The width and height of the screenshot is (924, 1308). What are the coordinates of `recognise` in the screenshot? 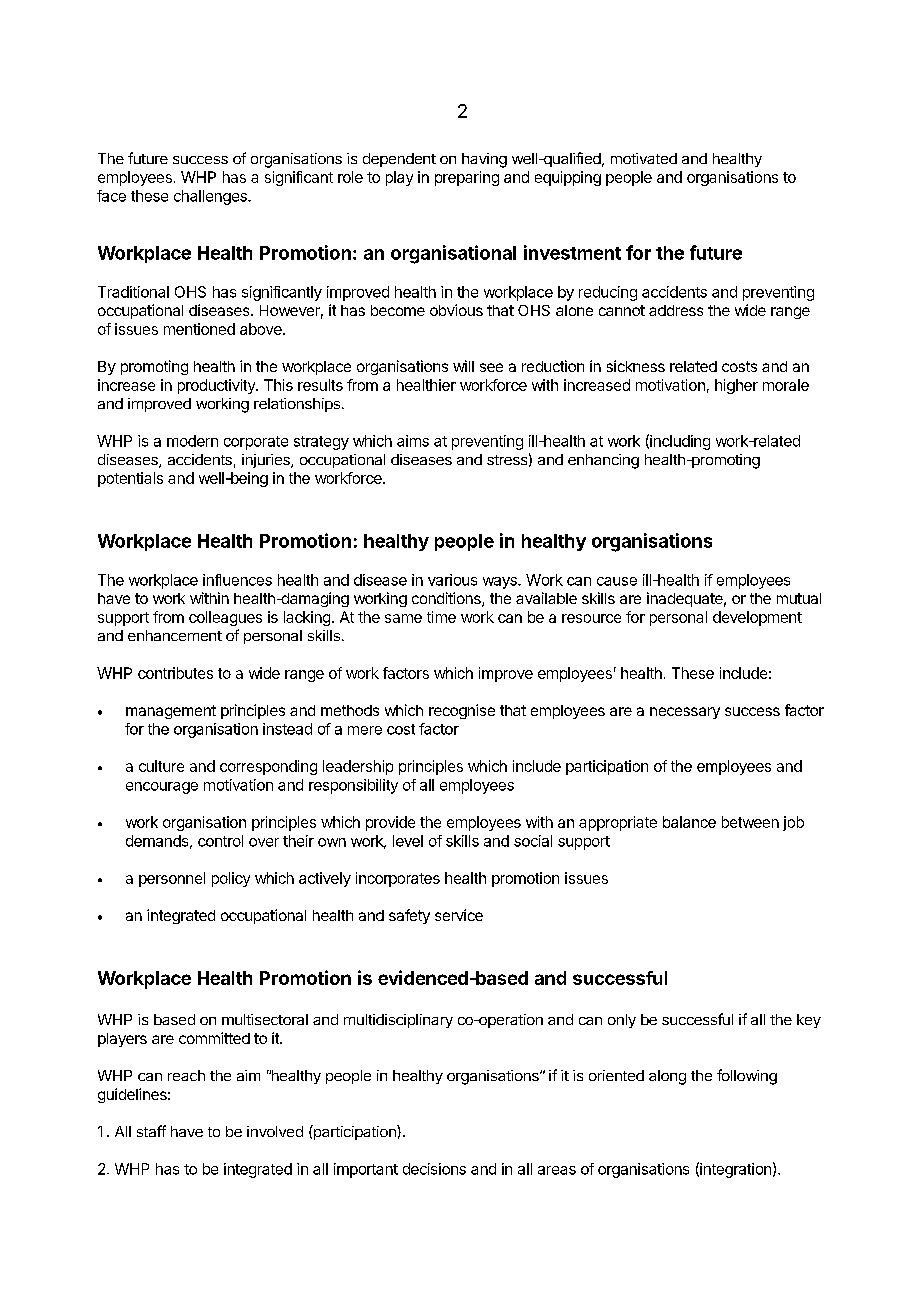 It's located at (462, 711).
